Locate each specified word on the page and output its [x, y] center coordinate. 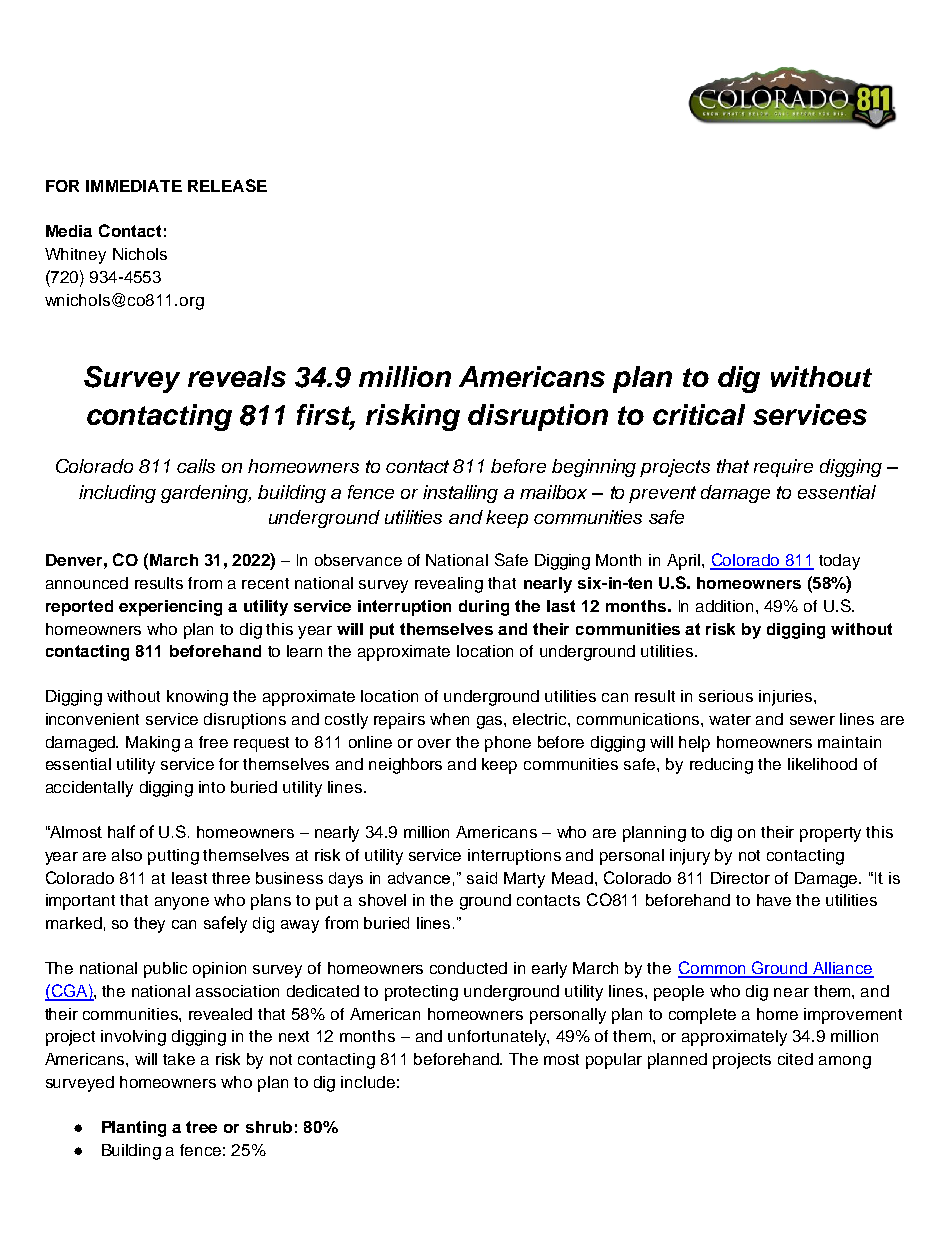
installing [460, 494]
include [368, 1082]
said [482, 878]
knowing [197, 698]
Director [740, 878]
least [189, 878]
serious [726, 696]
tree [201, 1127]
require [783, 468]
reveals [237, 376]
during [484, 608]
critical [699, 414]
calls [196, 466]
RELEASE [227, 185]
